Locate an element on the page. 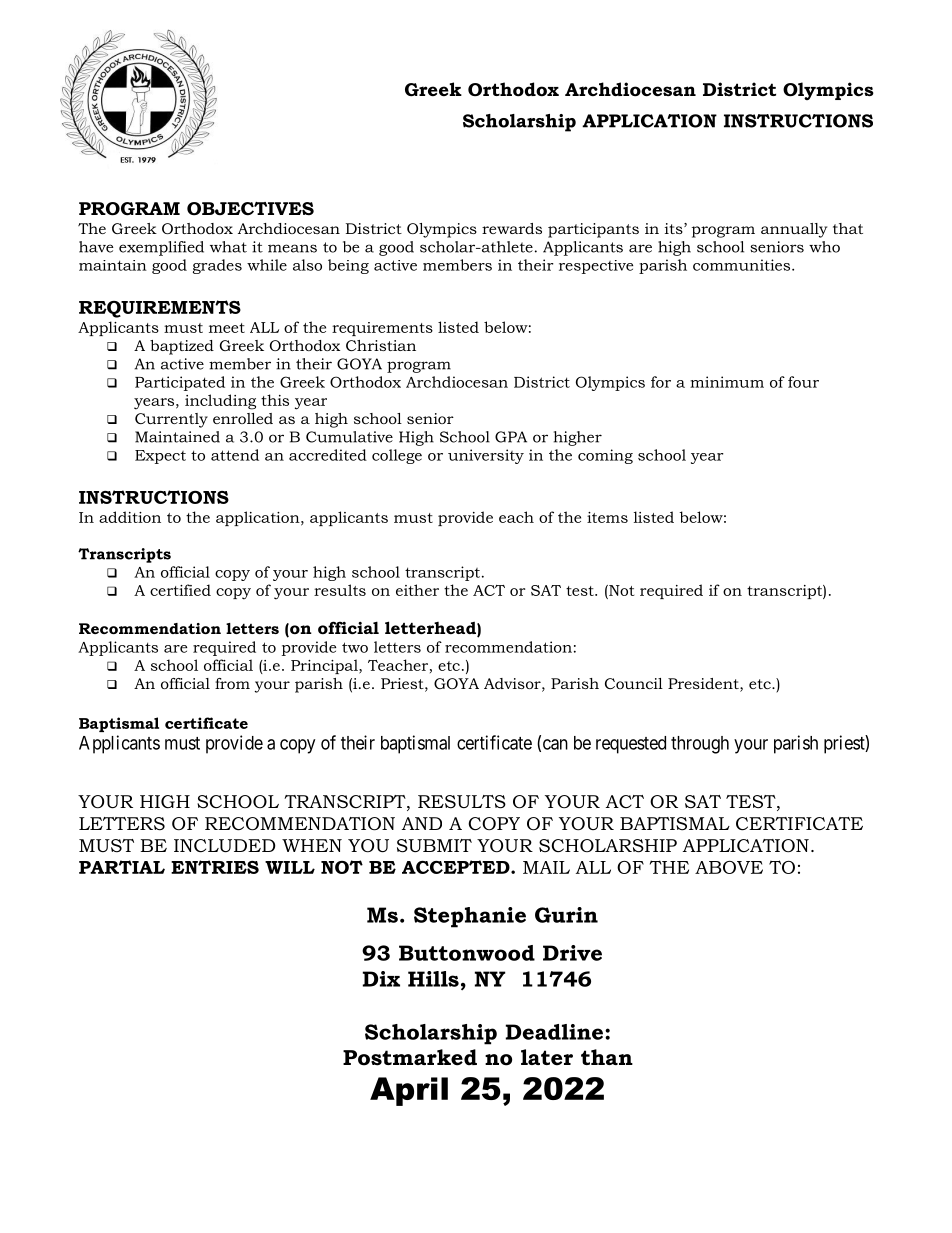 The height and width of the image is (1233, 952). Stephanie is located at coordinates (470, 917).
